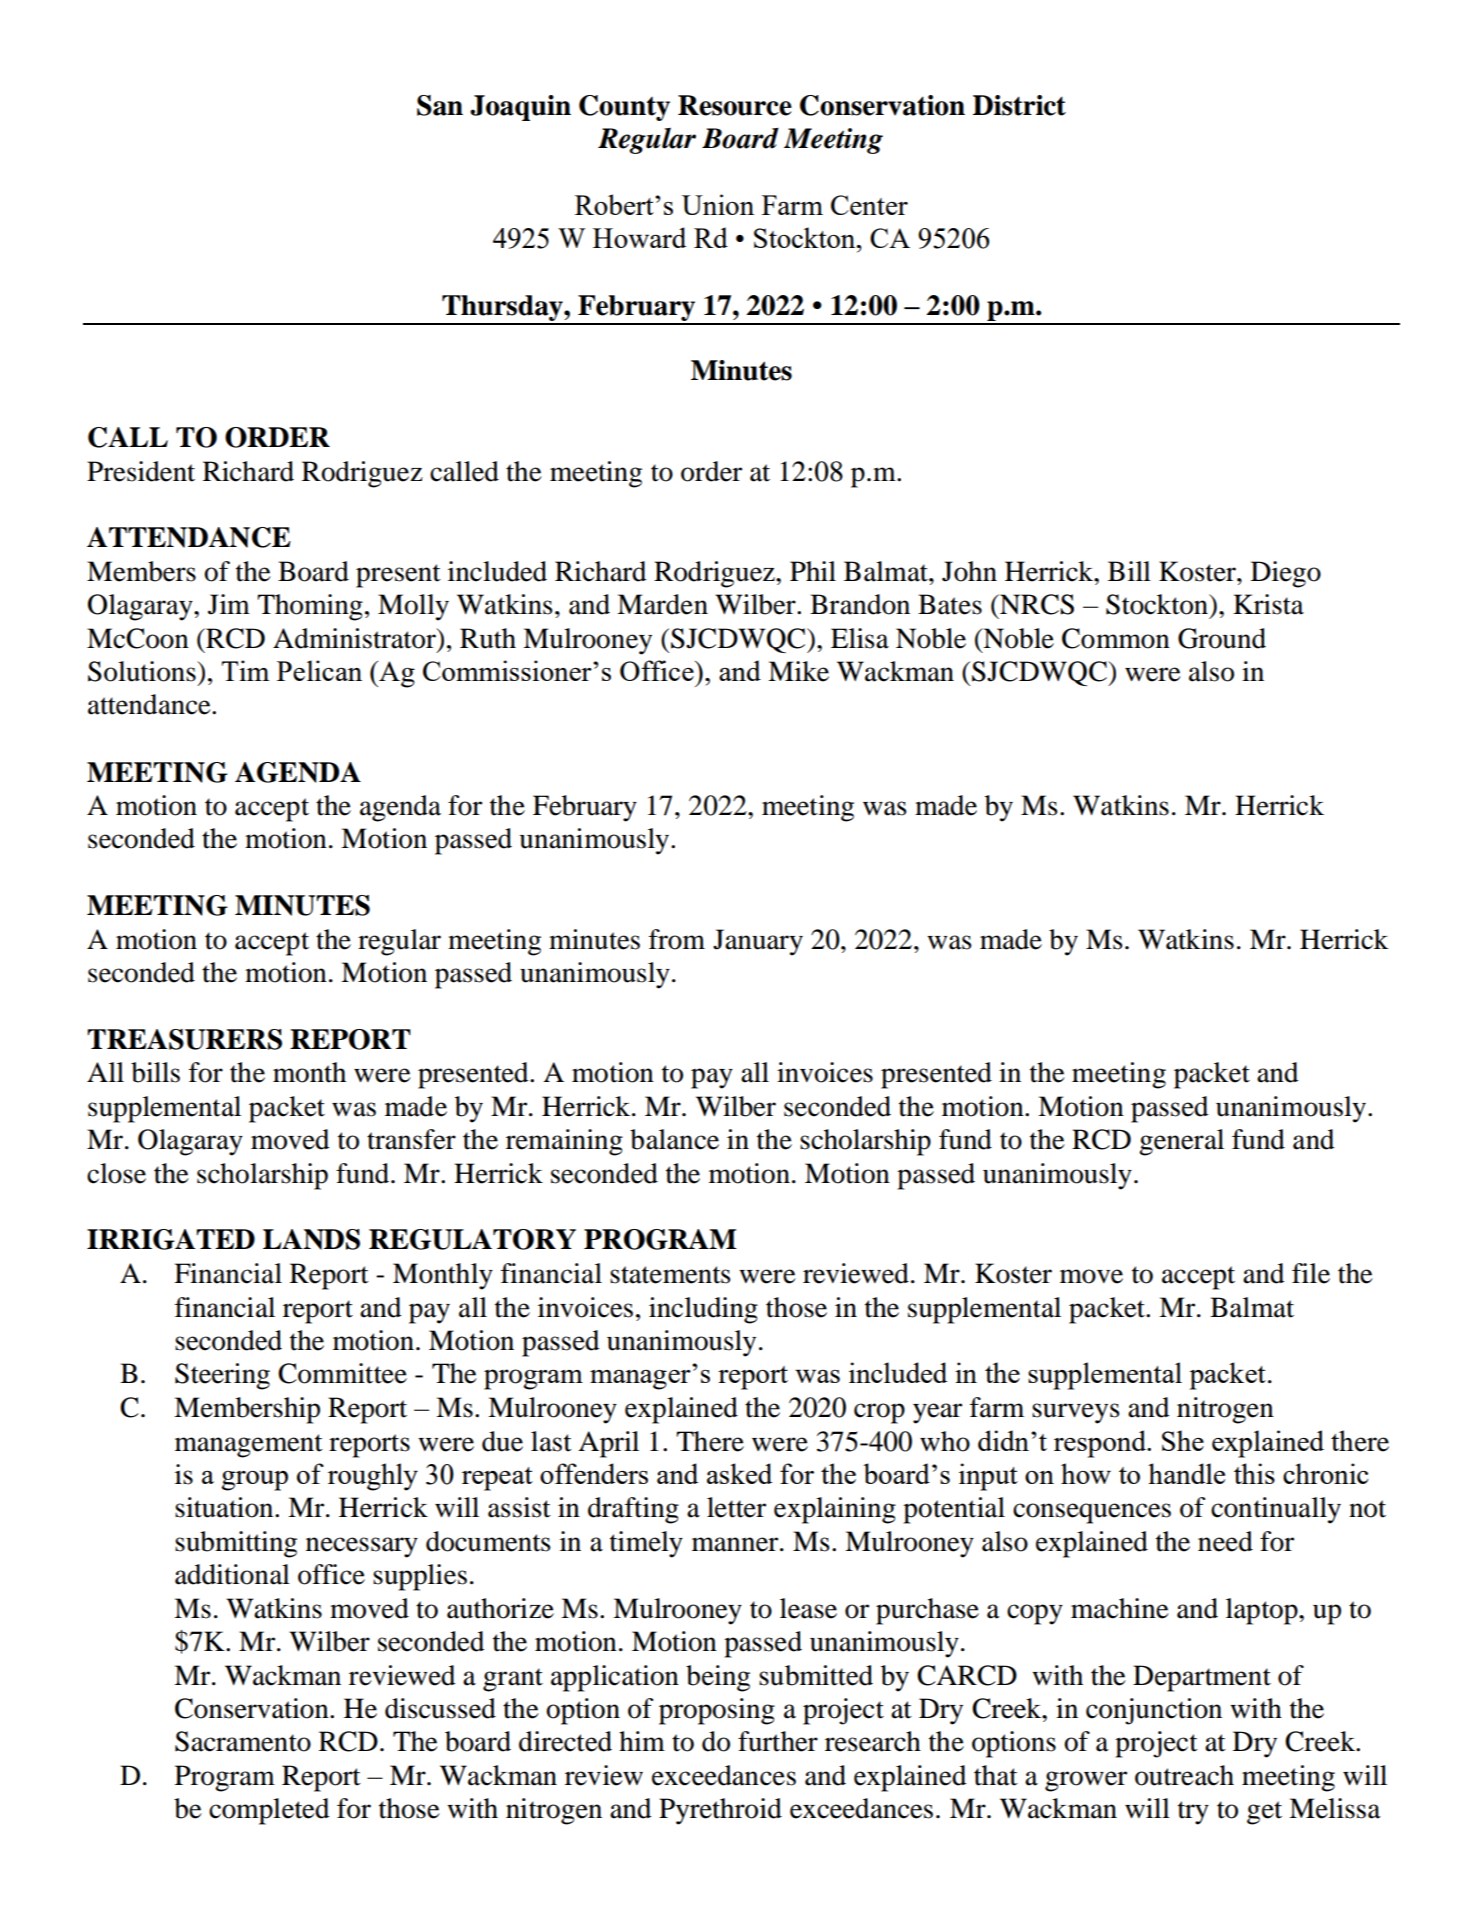 This screenshot has height=1919, width=1483. Describe the element at coordinates (1184, 1775) in the screenshot. I see `outreach` at that location.
